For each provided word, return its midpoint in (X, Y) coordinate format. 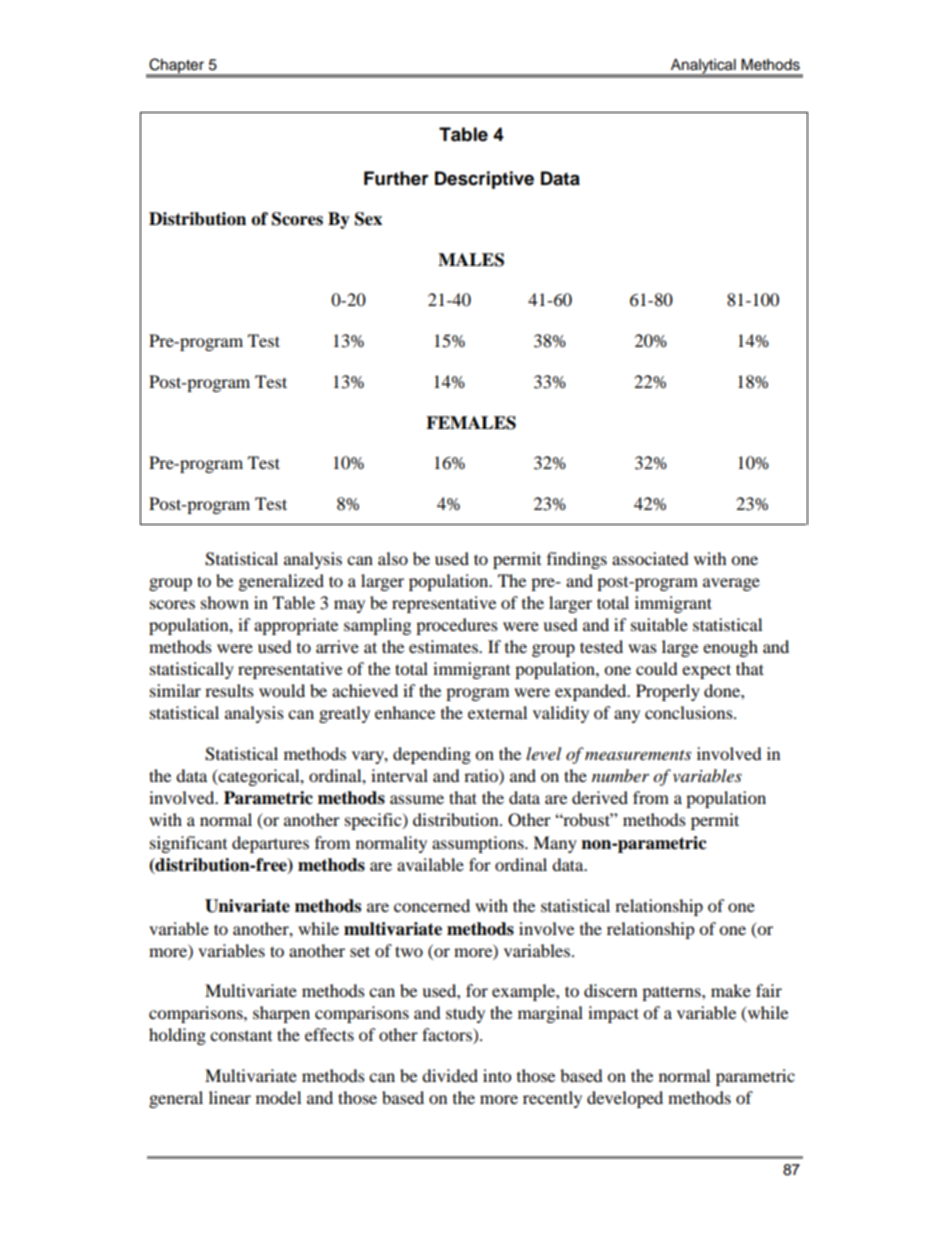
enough (730, 648)
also (393, 558)
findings (577, 560)
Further (396, 178)
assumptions (479, 844)
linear (230, 1097)
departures (270, 844)
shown (225, 602)
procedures (457, 626)
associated (650, 558)
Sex (368, 219)
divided (450, 1075)
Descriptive (484, 180)
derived (600, 797)
